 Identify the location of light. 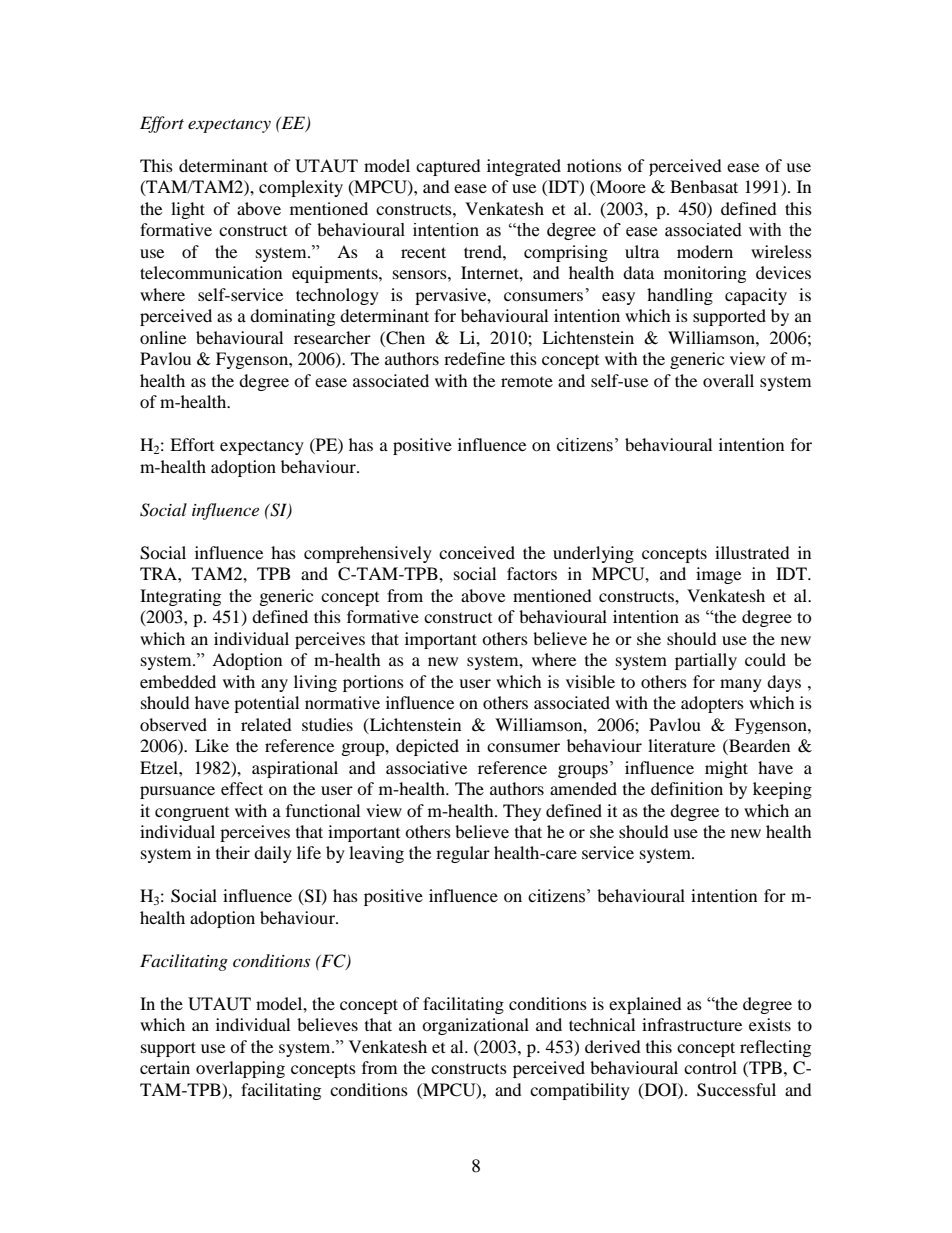
(188, 210).
